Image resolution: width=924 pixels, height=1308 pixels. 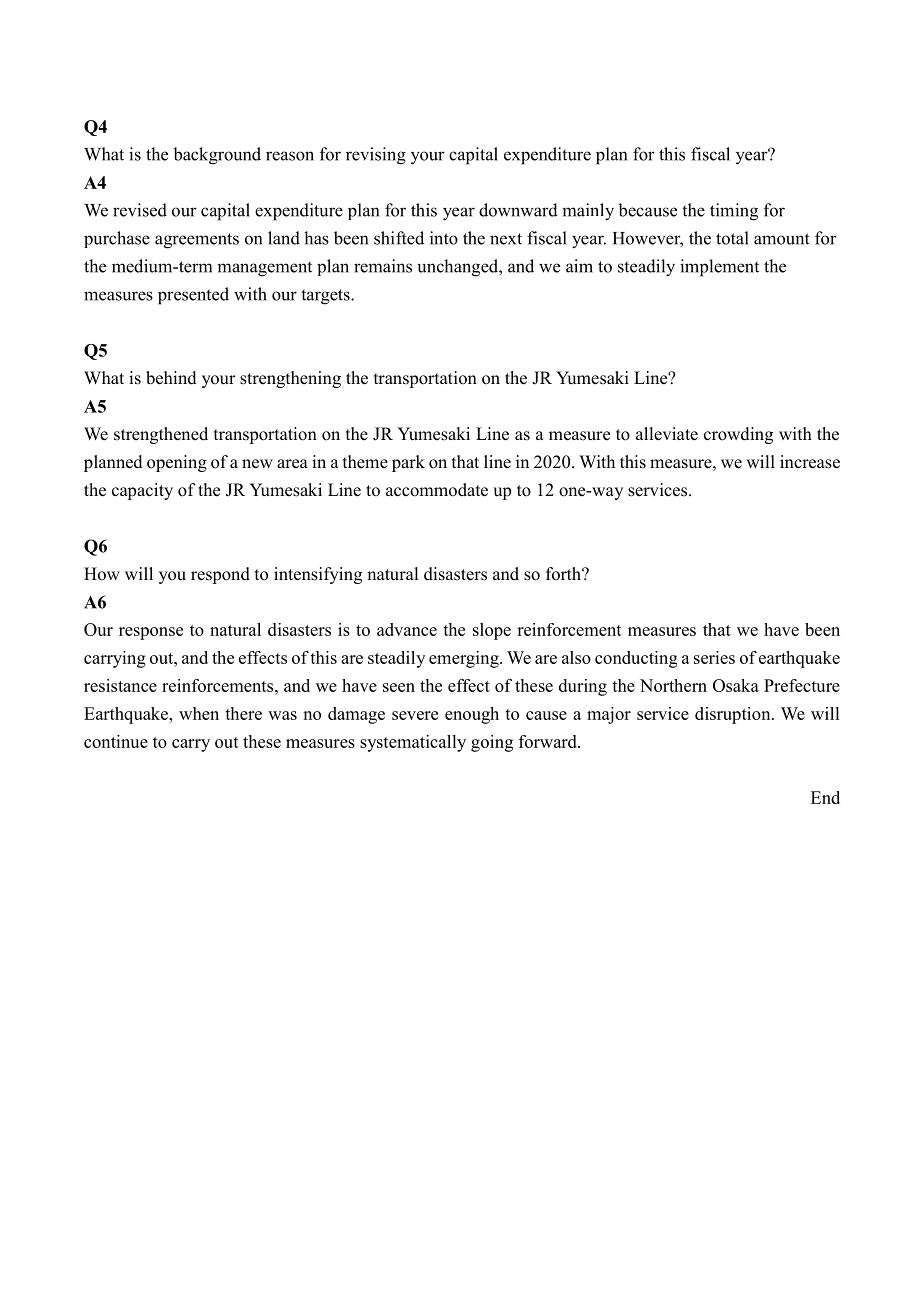 What do you see at coordinates (738, 435) in the screenshot?
I see `crowding` at bounding box center [738, 435].
